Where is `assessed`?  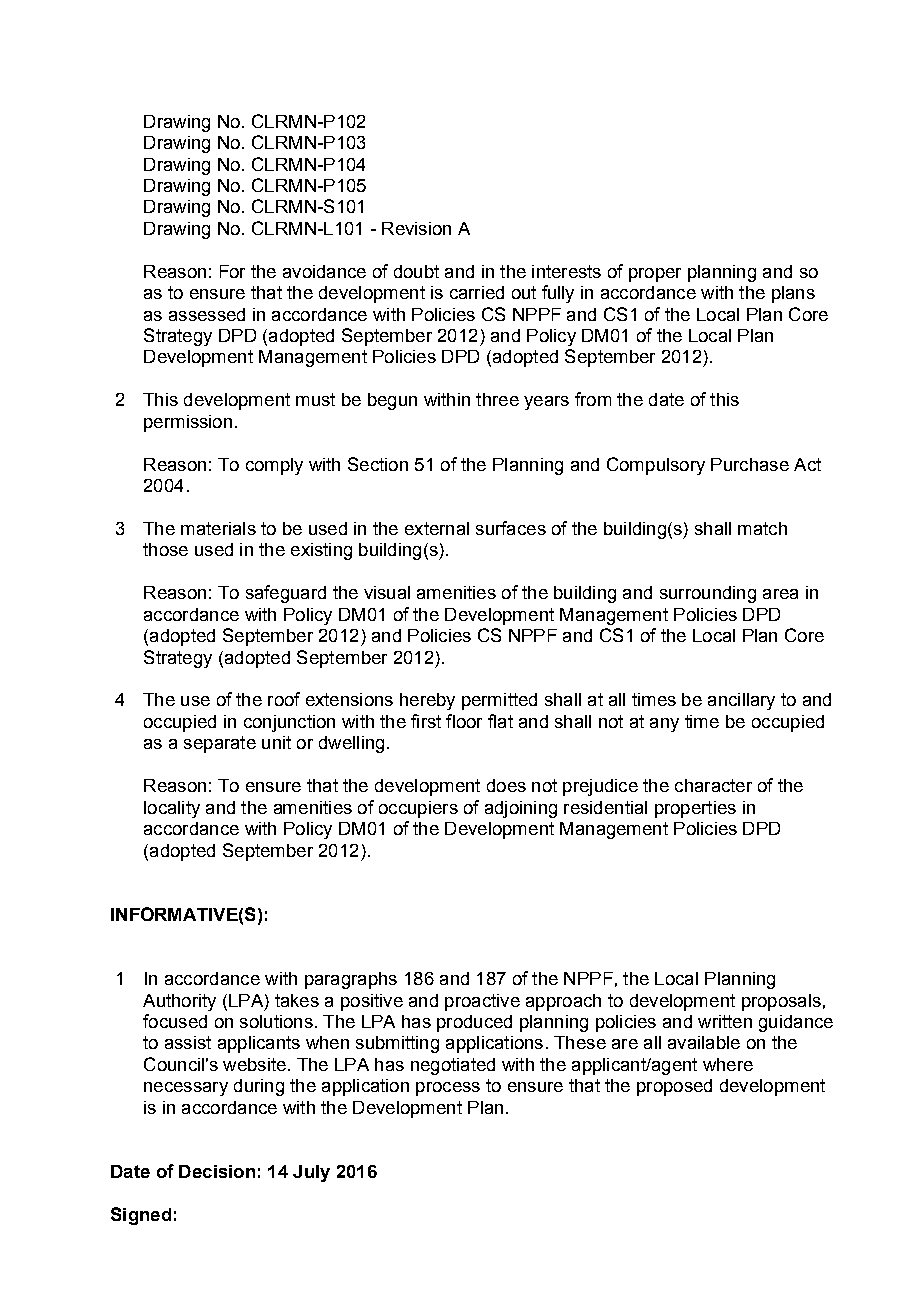
assessed is located at coordinates (207, 314).
